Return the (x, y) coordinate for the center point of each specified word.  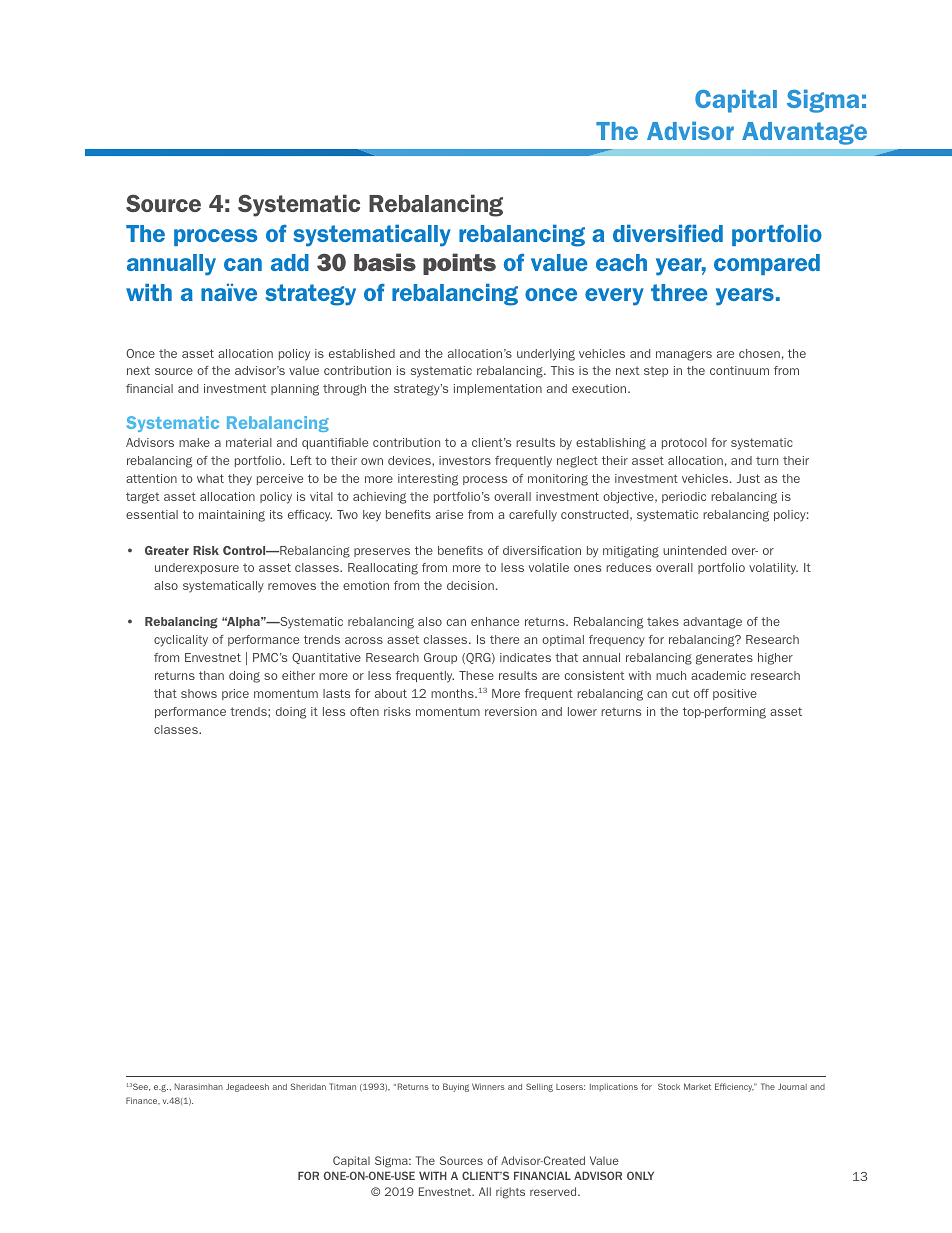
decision (470, 585)
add (290, 262)
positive (735, 694)
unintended (694, 550)
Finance (143, 1101)
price (235, 694)
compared (767, 264)
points (459, 264)
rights (510, 1193)
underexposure (197, 568)
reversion (511, 711)
